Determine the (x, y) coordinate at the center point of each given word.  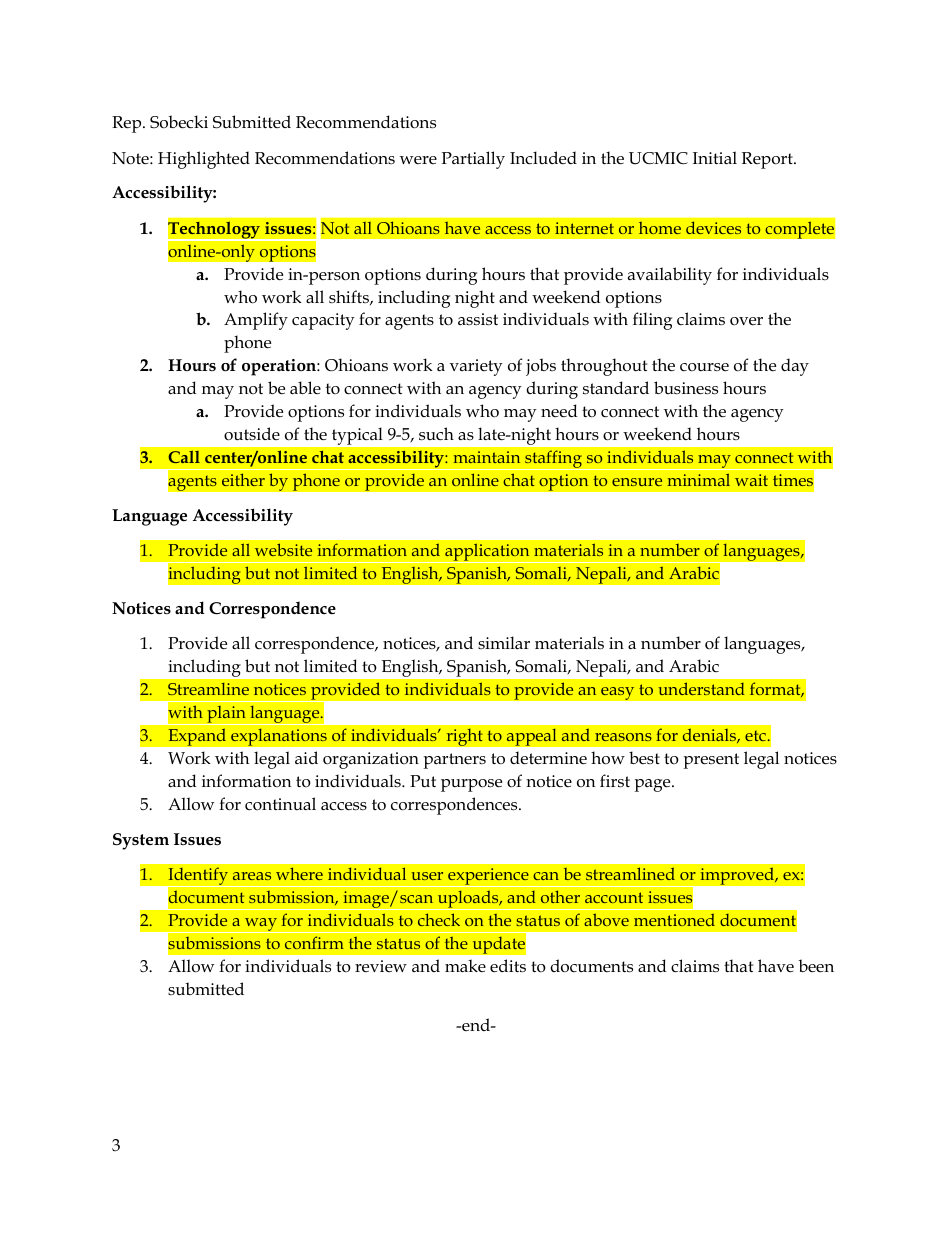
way (261, 925)
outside (252, 434)
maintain (487, 457)
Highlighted (204, 160)
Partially (473, 160)
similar (504, 642)
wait (751, 480)
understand (701, 688)
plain (226, 715)
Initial (715, 157)
